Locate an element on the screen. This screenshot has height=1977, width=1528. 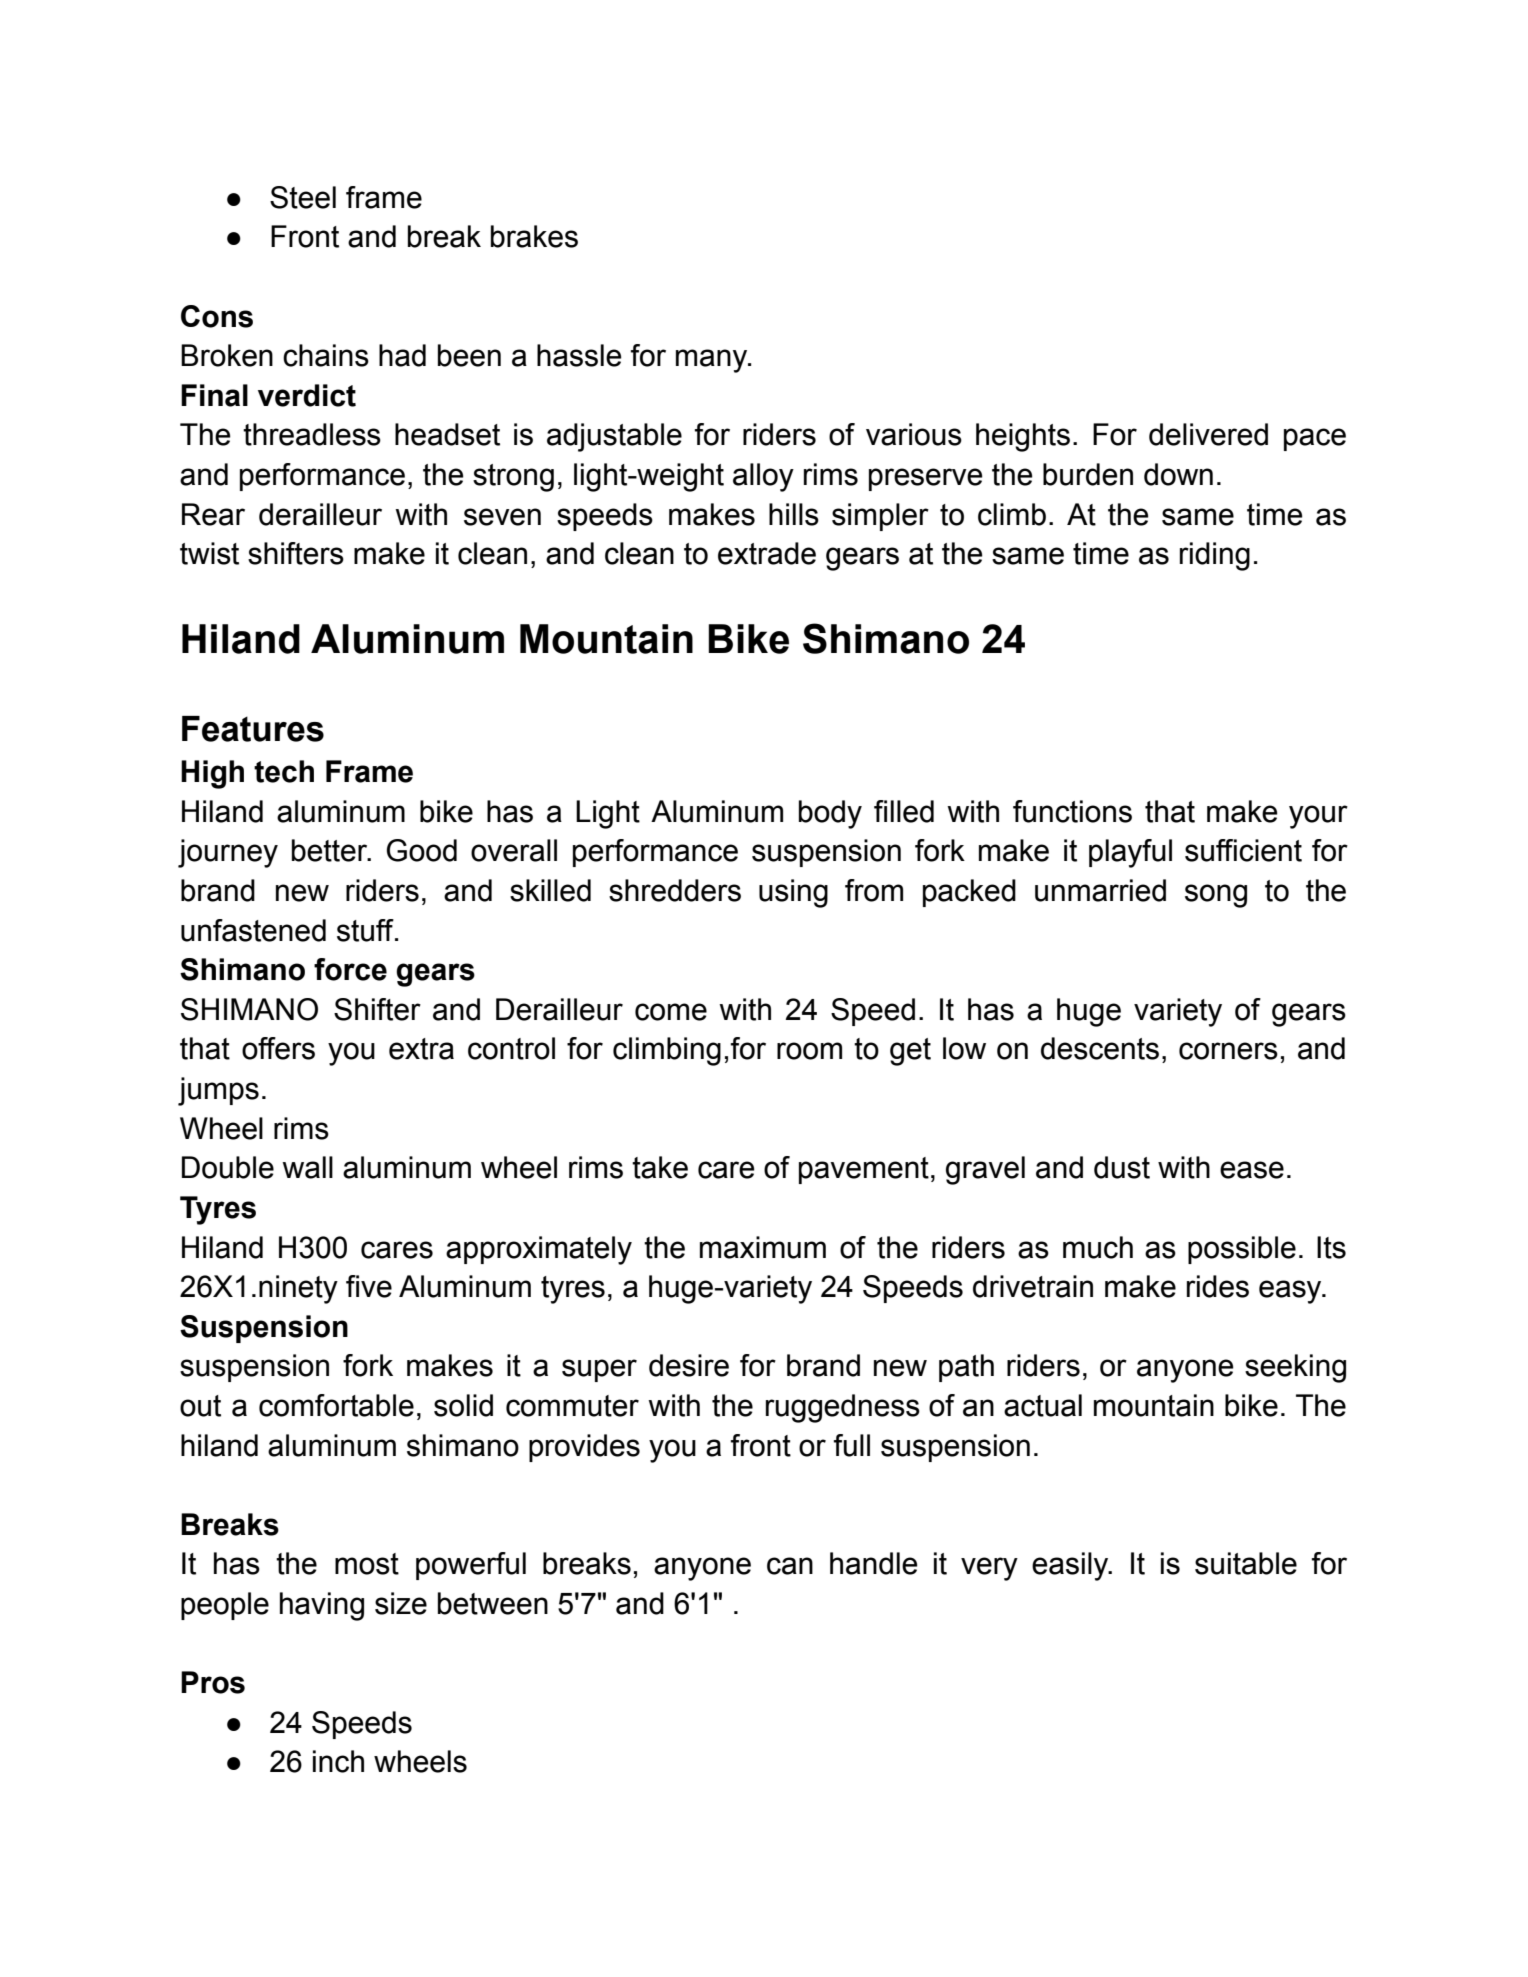
wall is located at coordinates (307, 1167).
